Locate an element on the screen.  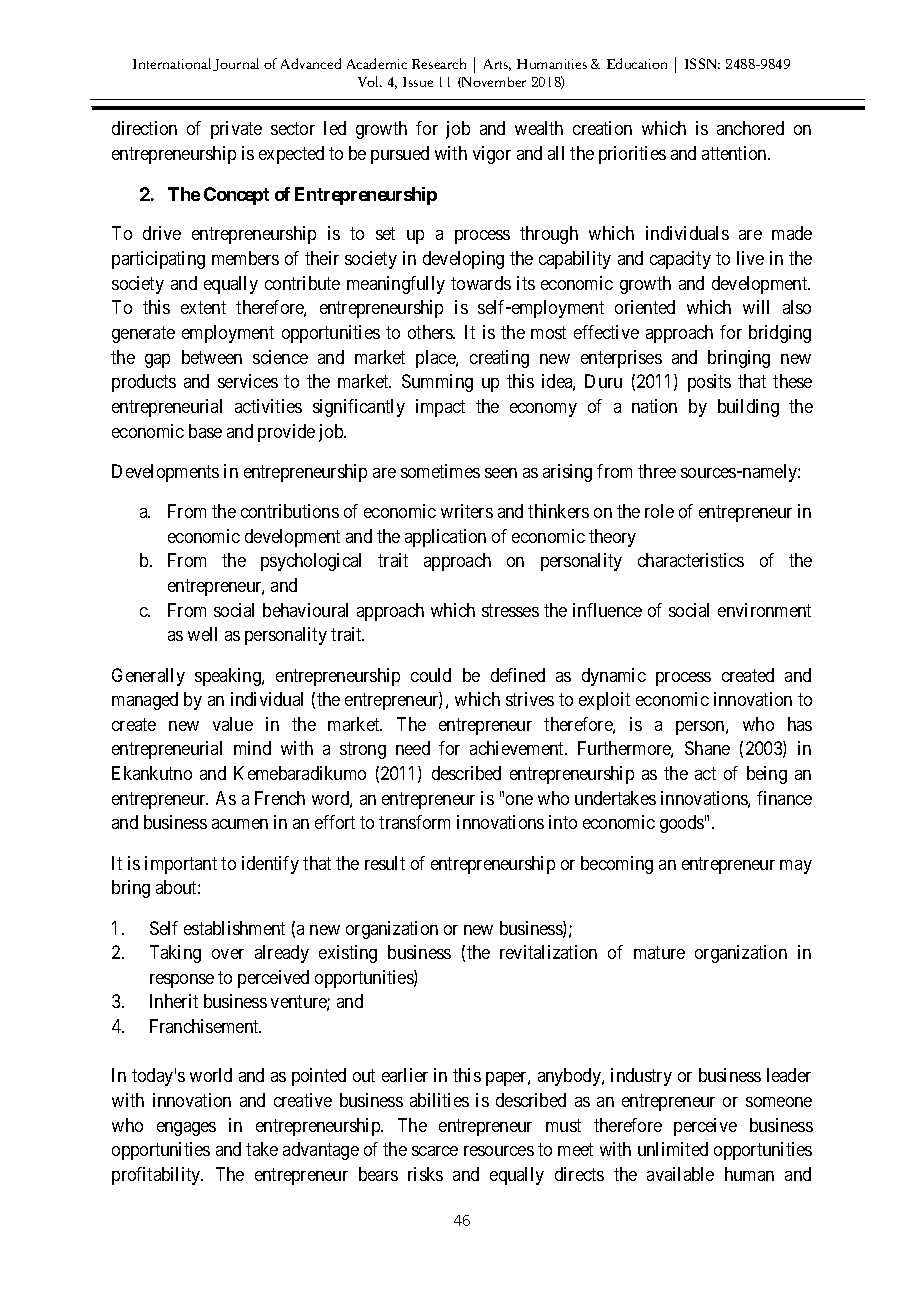
building is located at coordinates (748, 408).
